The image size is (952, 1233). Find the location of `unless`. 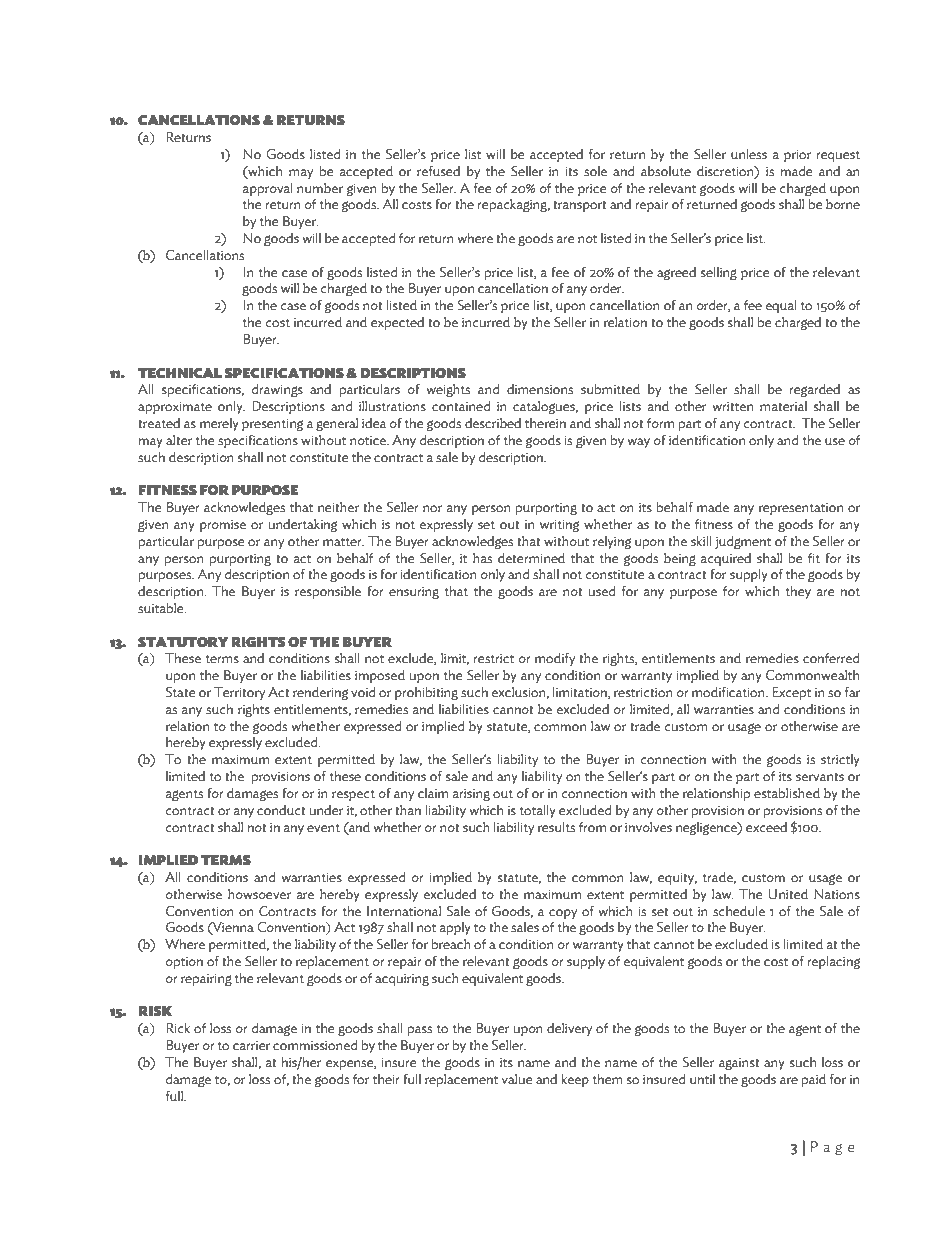

unless is located at coordinates (749, 154).
